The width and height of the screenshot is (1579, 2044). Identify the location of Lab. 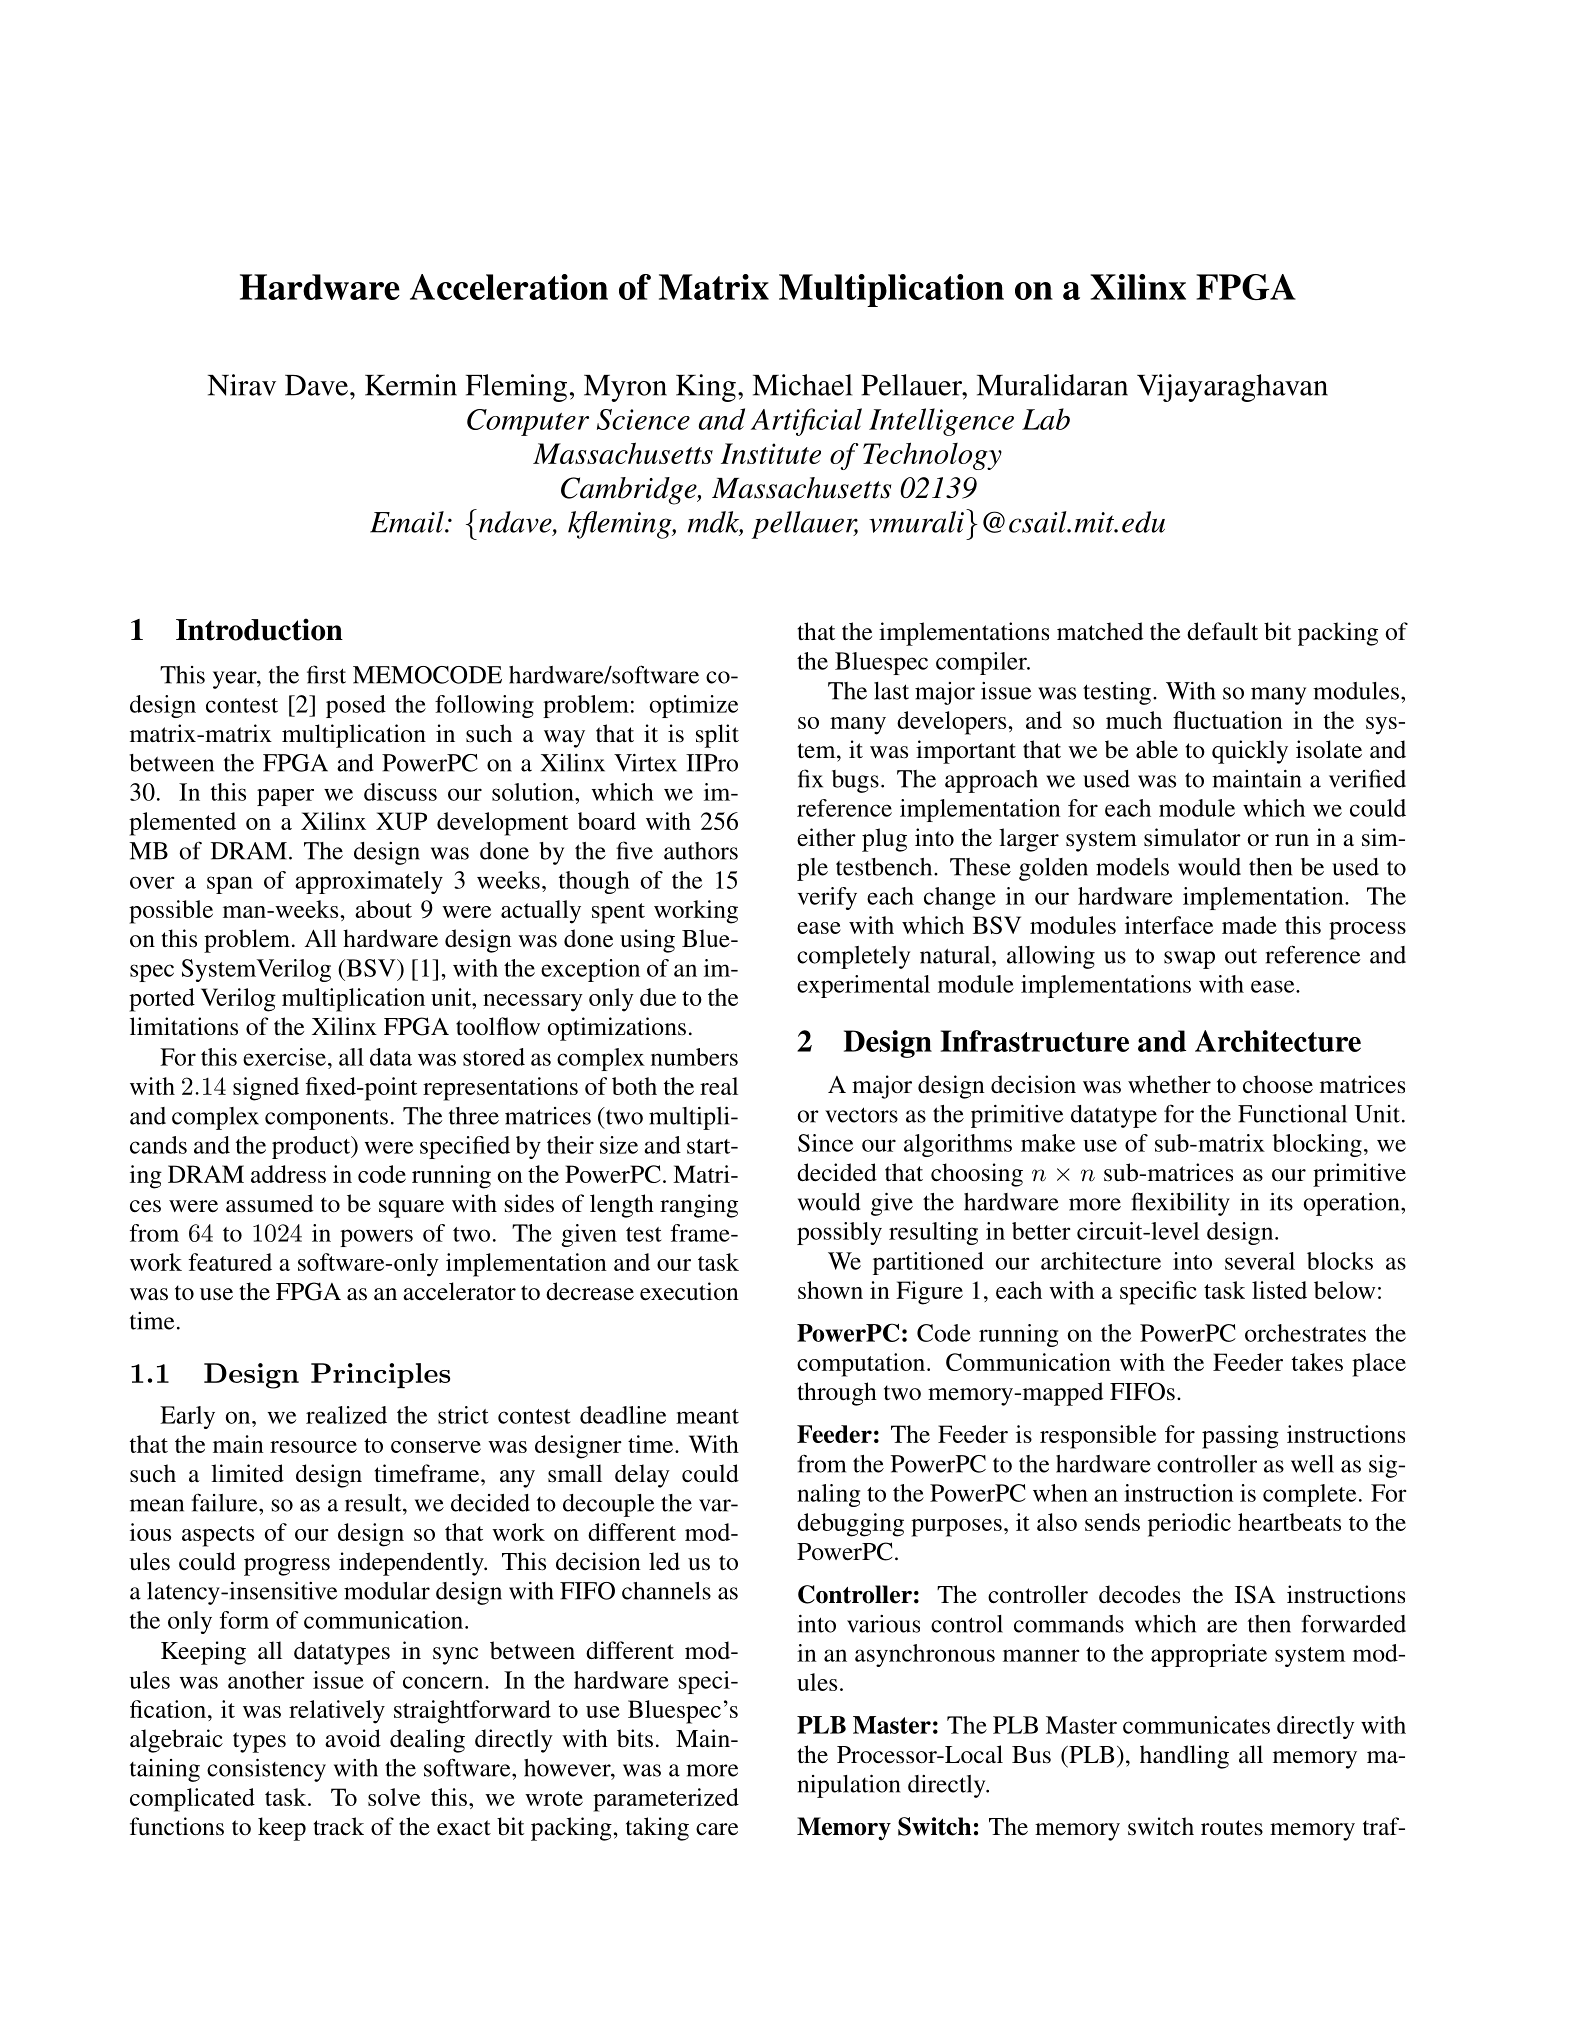
(1046, 419).
